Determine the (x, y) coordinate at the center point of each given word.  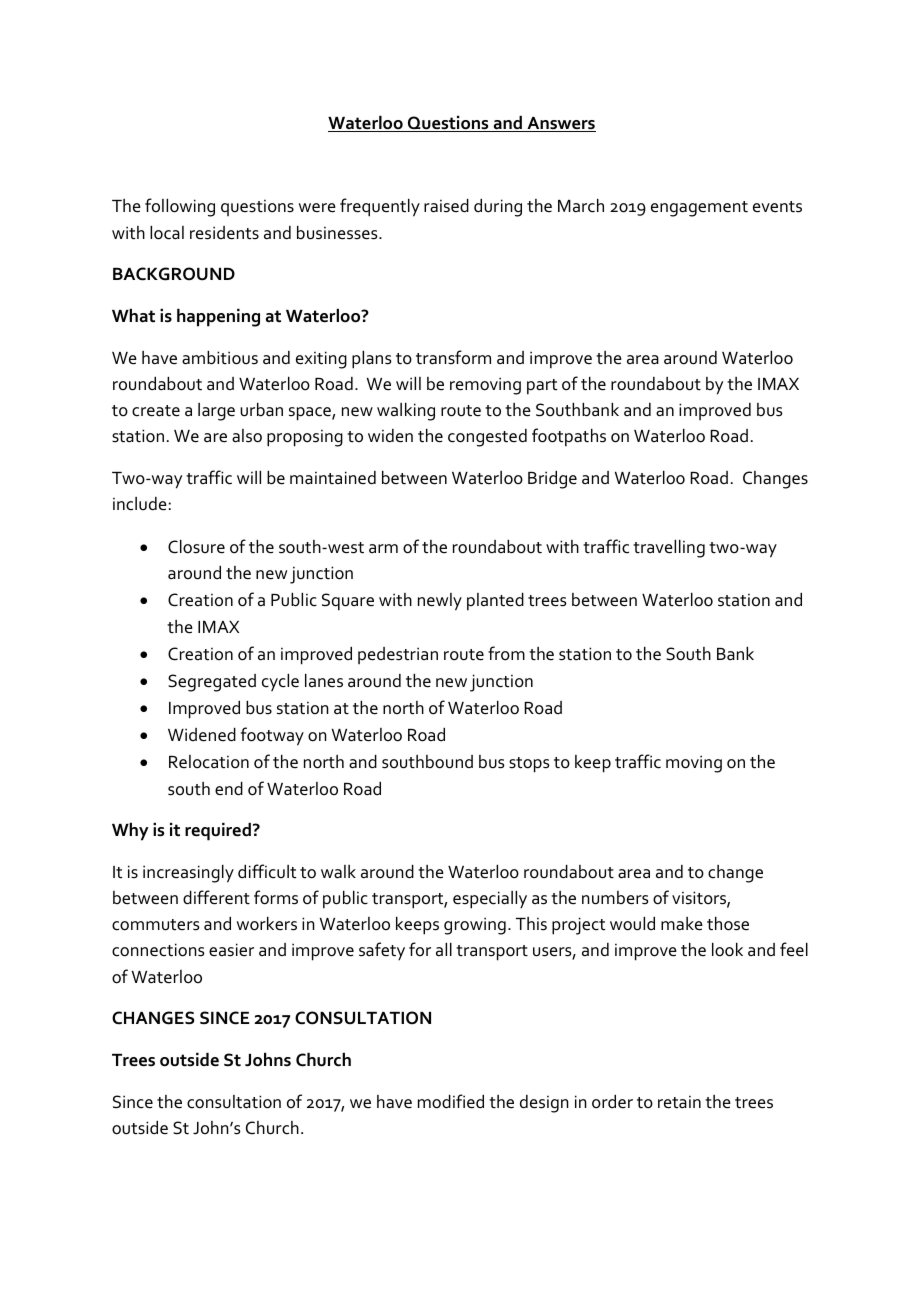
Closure (196, 547)
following (180, 207)
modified (451, 1101)
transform (453, 357)
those (728, 924)
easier (231, 950)
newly (440, 602)
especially (490, 900)
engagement (699, 209)
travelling (669, 549)
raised (446, 206)
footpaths (569, 437)
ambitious (220, 358)
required (218, 832)
